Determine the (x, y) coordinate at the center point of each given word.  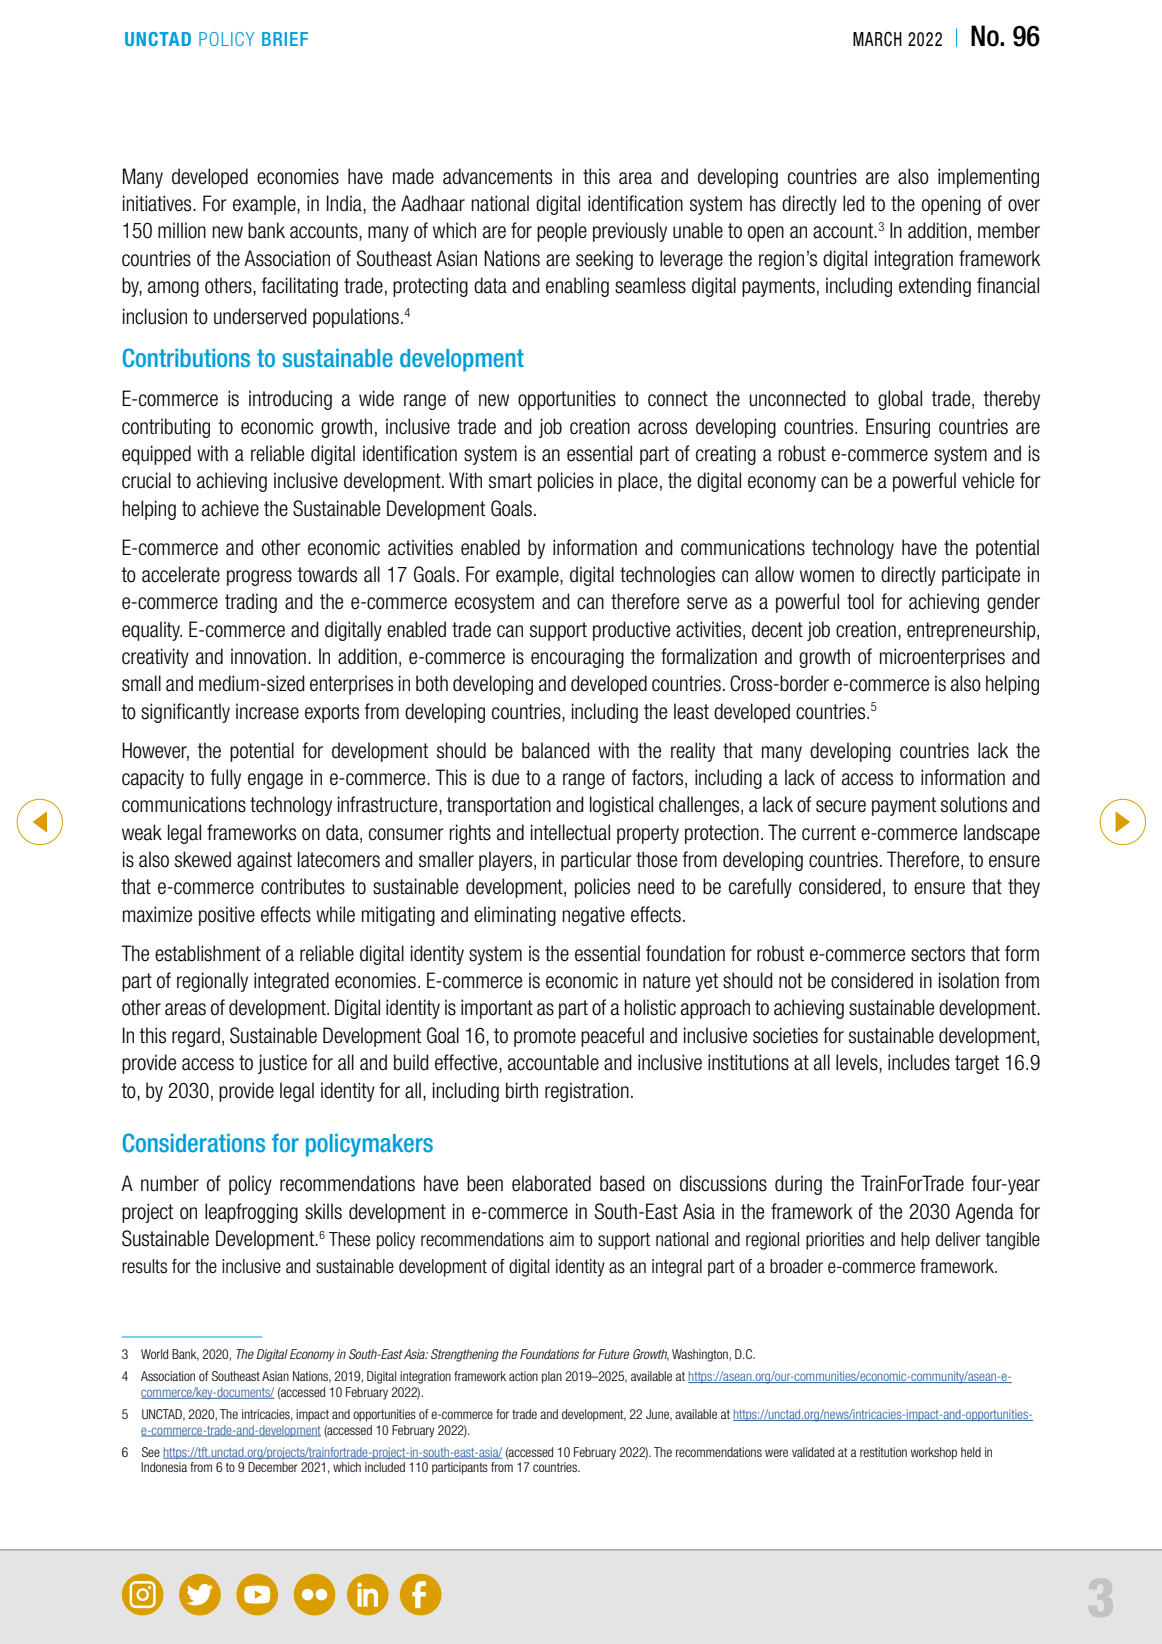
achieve (230, 508)
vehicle (988, 480)
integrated (291, 982)
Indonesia (164, 1467)
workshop (934, 1453)
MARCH (877, 39)
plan (552, 1377)
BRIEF (285, 39)
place (638, 482)
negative (593, 916)
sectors (938, 954)
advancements (497, 176)
